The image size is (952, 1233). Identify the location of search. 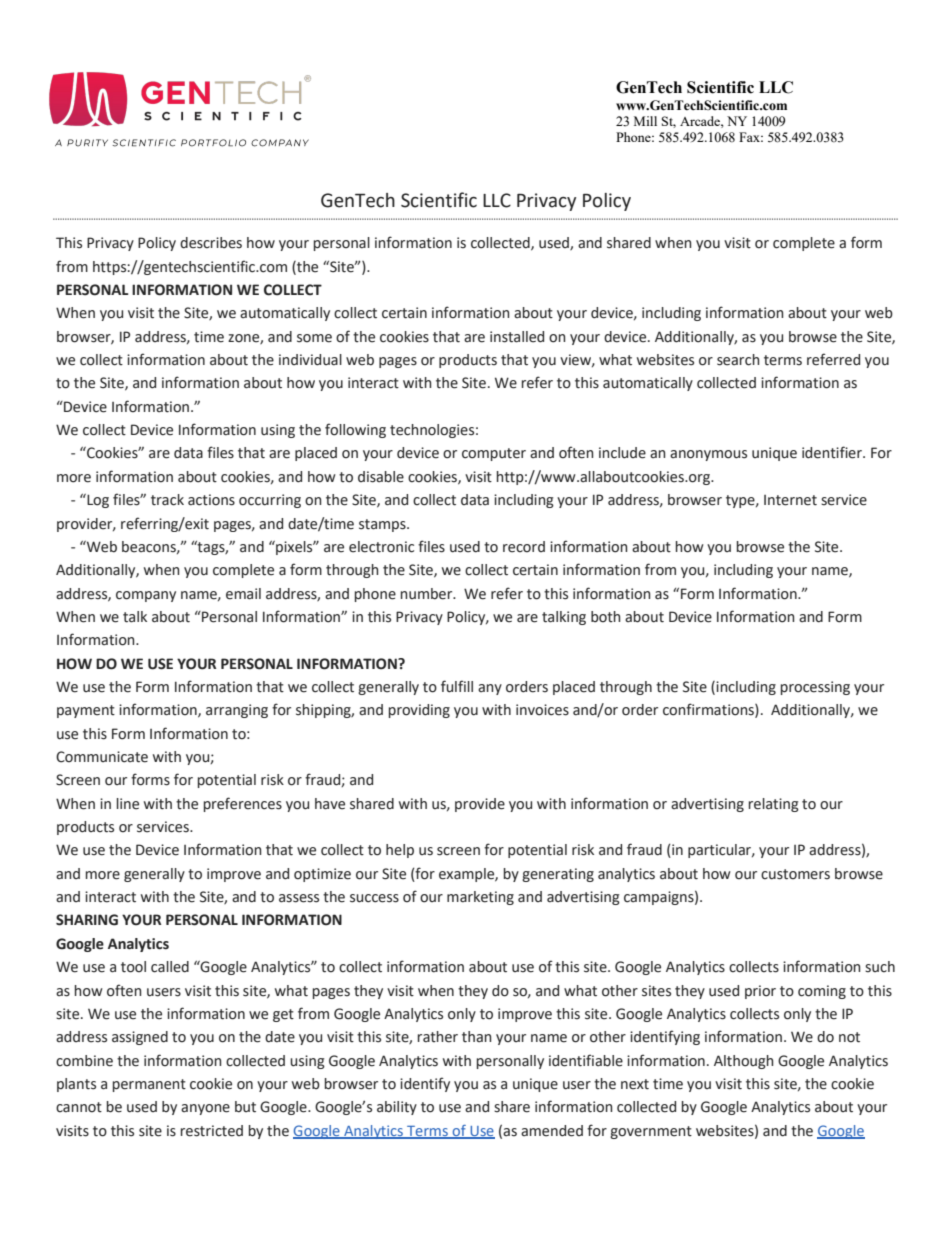
(738, 360).
